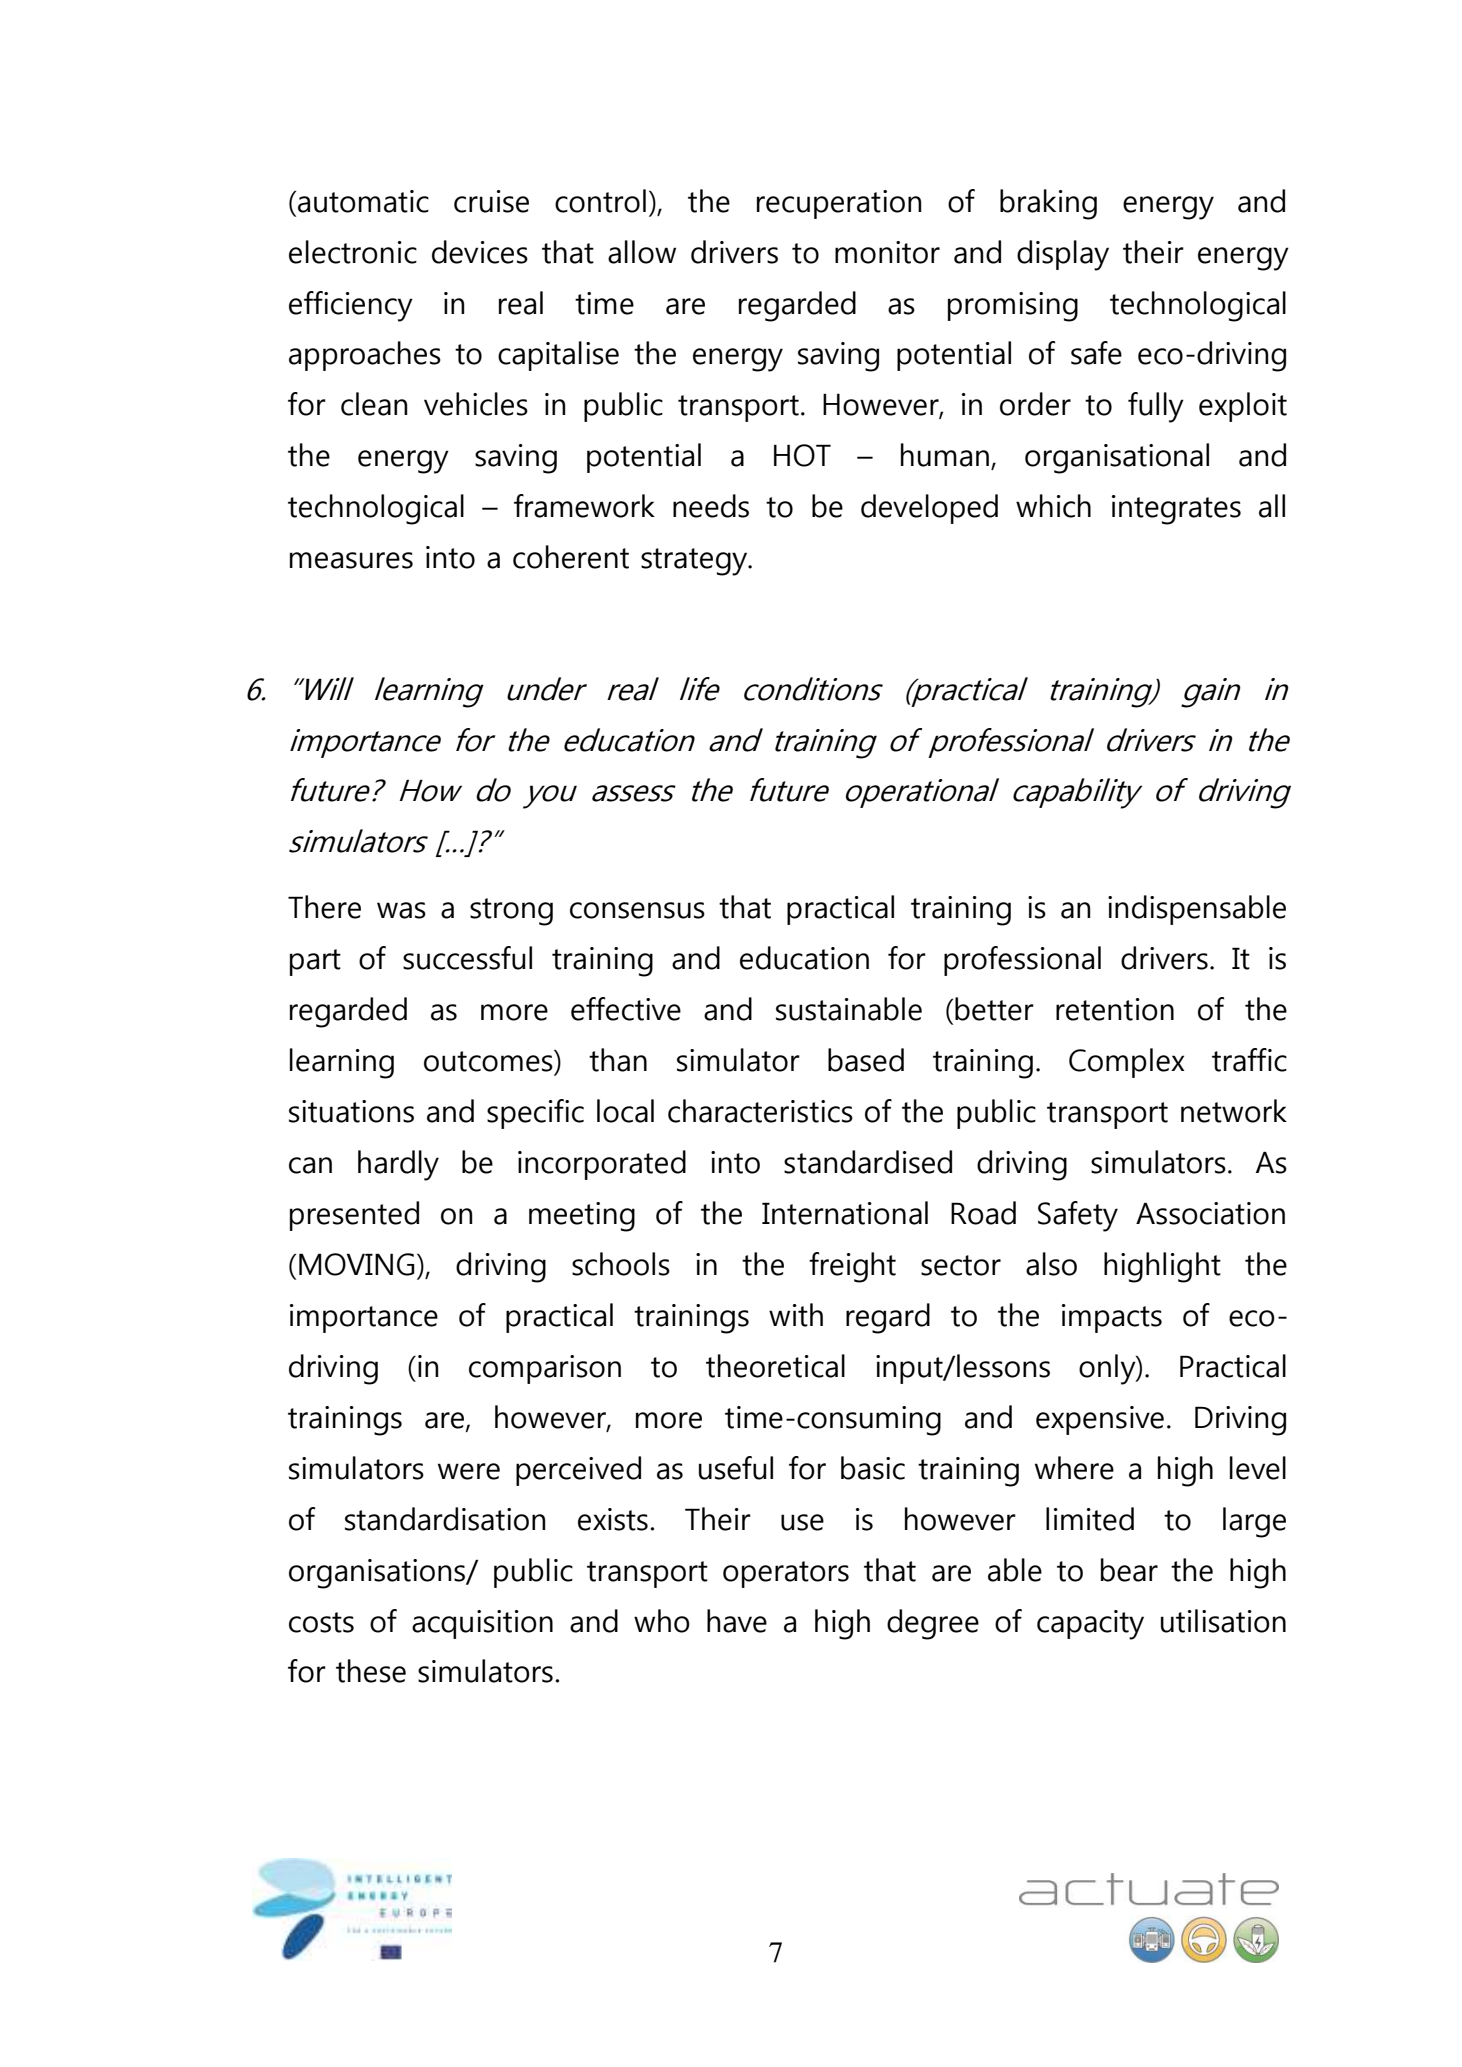 Image resolution: width=1462 pixels, height=2067 pixels. What do you see at coordinates (401, 910) in the document?
I see `was` at bounding box center [401, 910].
